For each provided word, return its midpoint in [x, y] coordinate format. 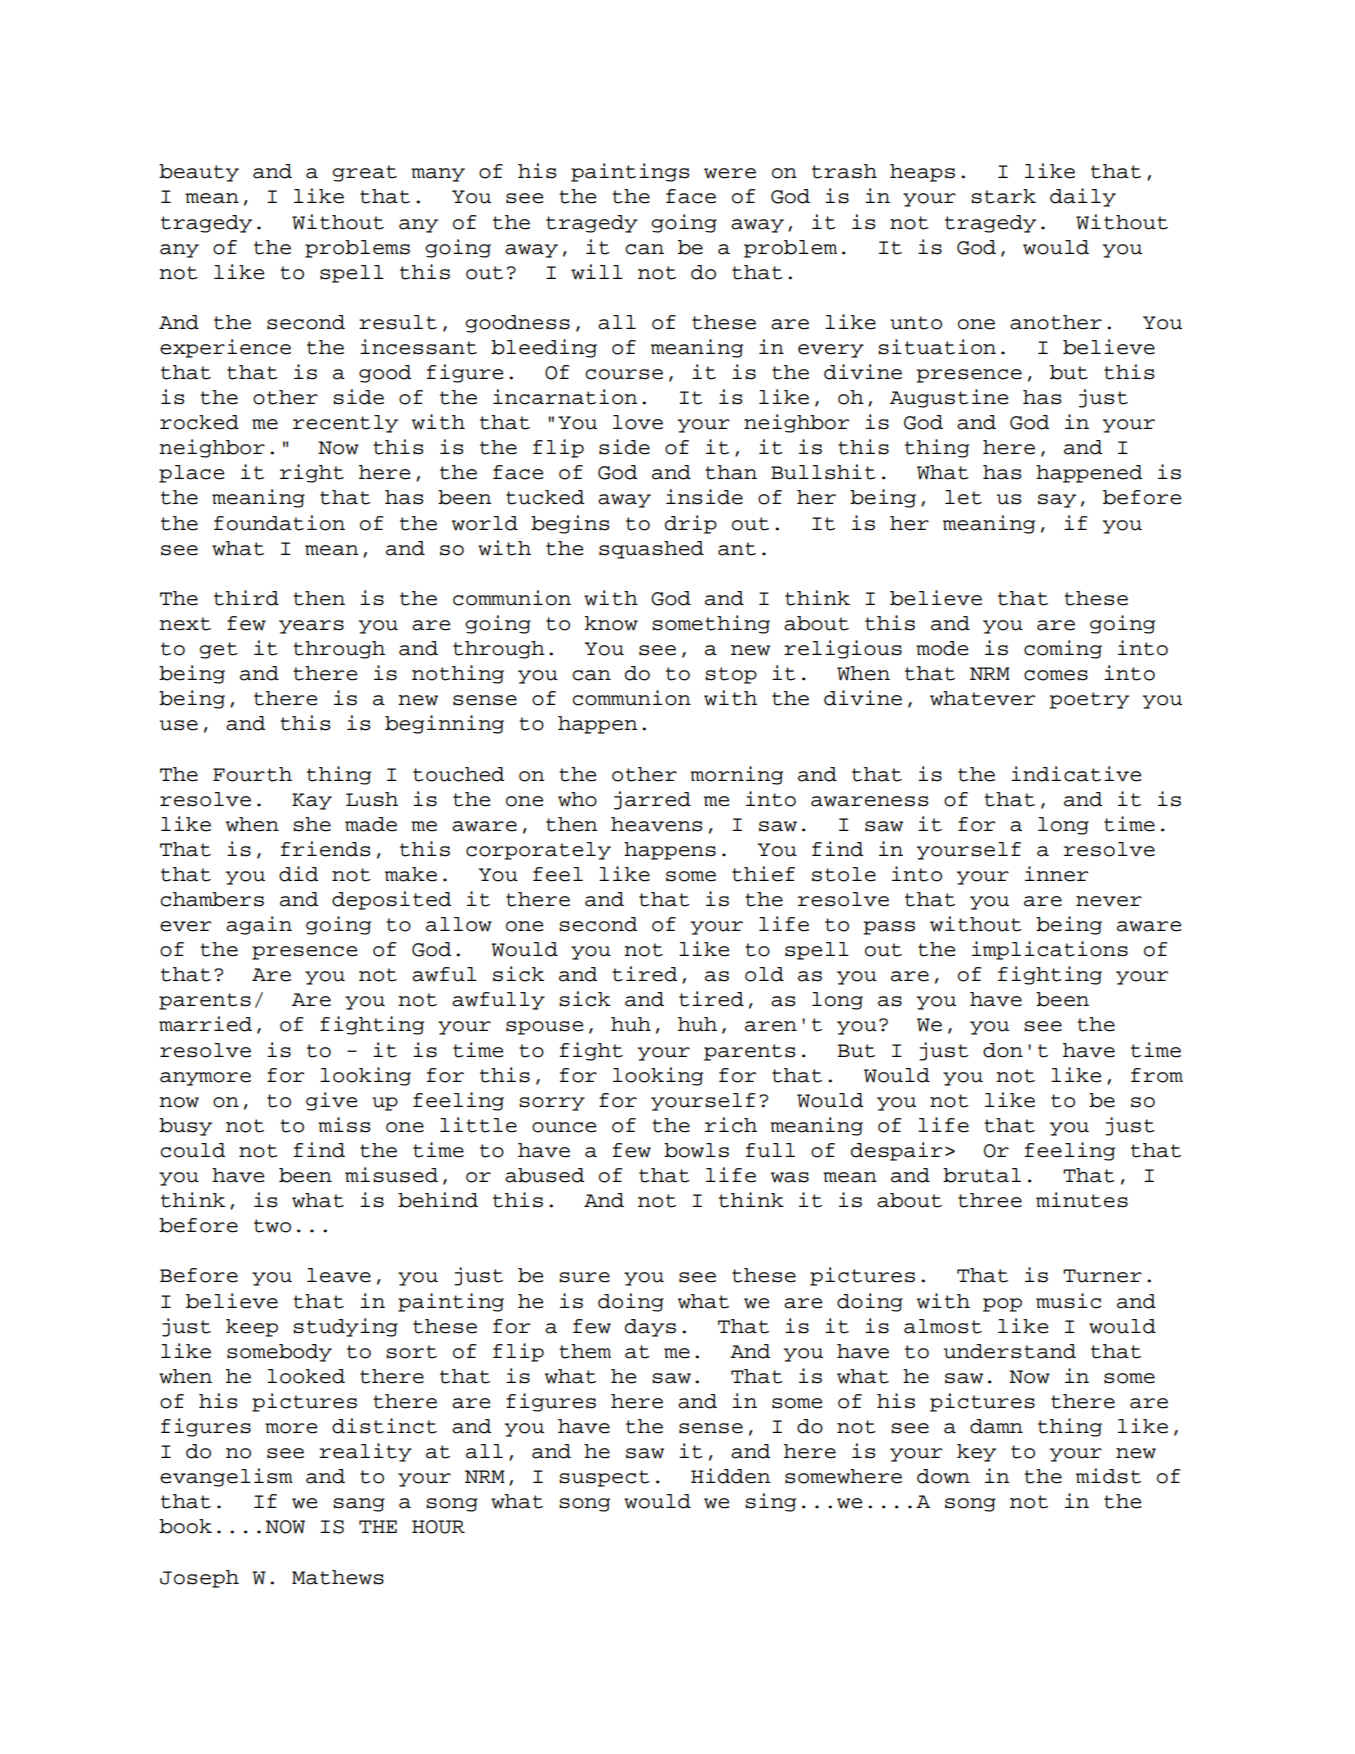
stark [1003, 196]
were [730, 173]
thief [763, 874]
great [364, 173]
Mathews [338, 1577]
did [298, 874]
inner [1056, 874]
